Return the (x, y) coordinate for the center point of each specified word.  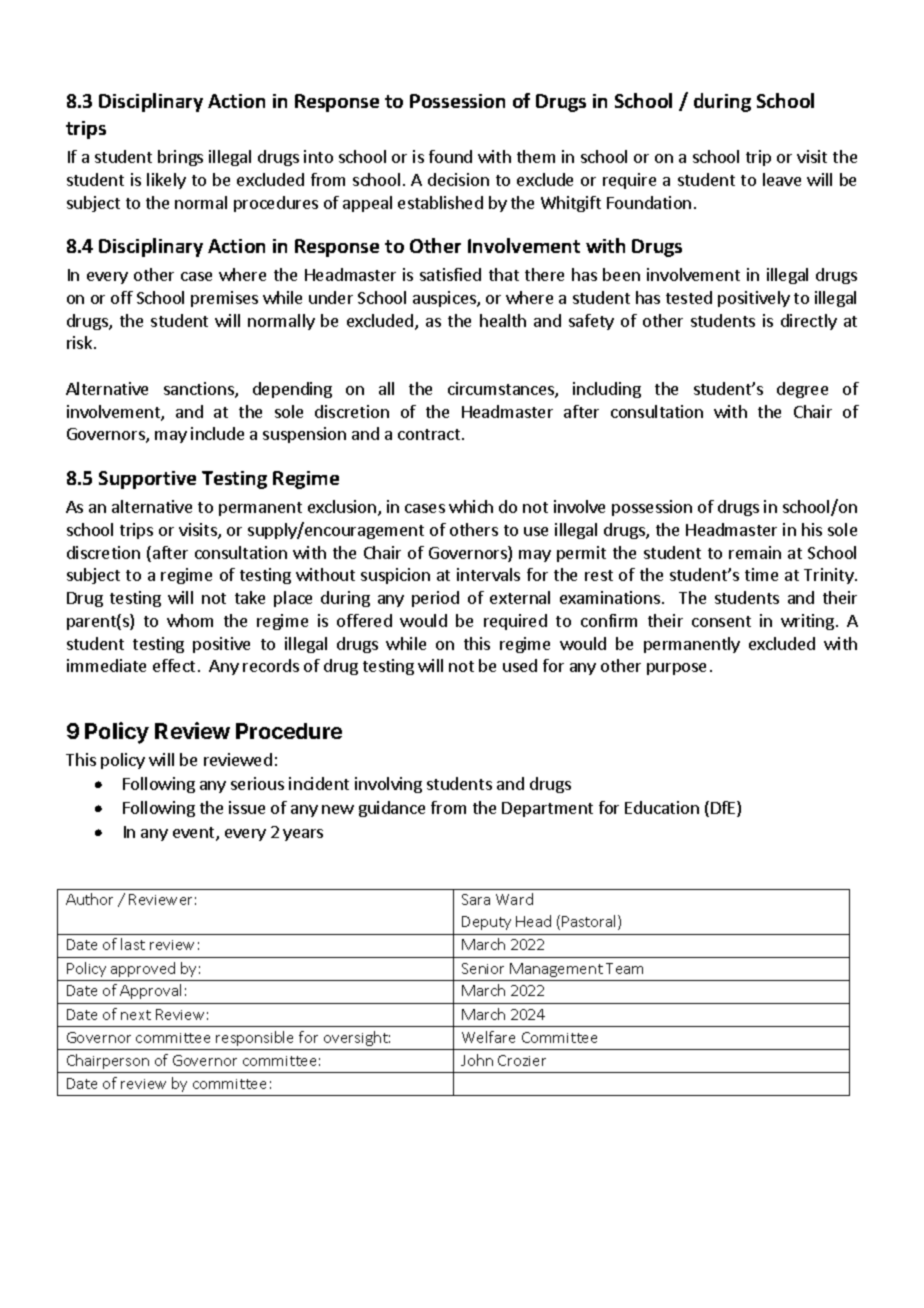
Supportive (147, 480)
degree (802, 390)
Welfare (488, 1037)
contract (429, 434)
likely (166, 181)
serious (257, 783)
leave (782, 179)
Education (662, 807)
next (136, 1015)
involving (388, 785)
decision (458, 179)
